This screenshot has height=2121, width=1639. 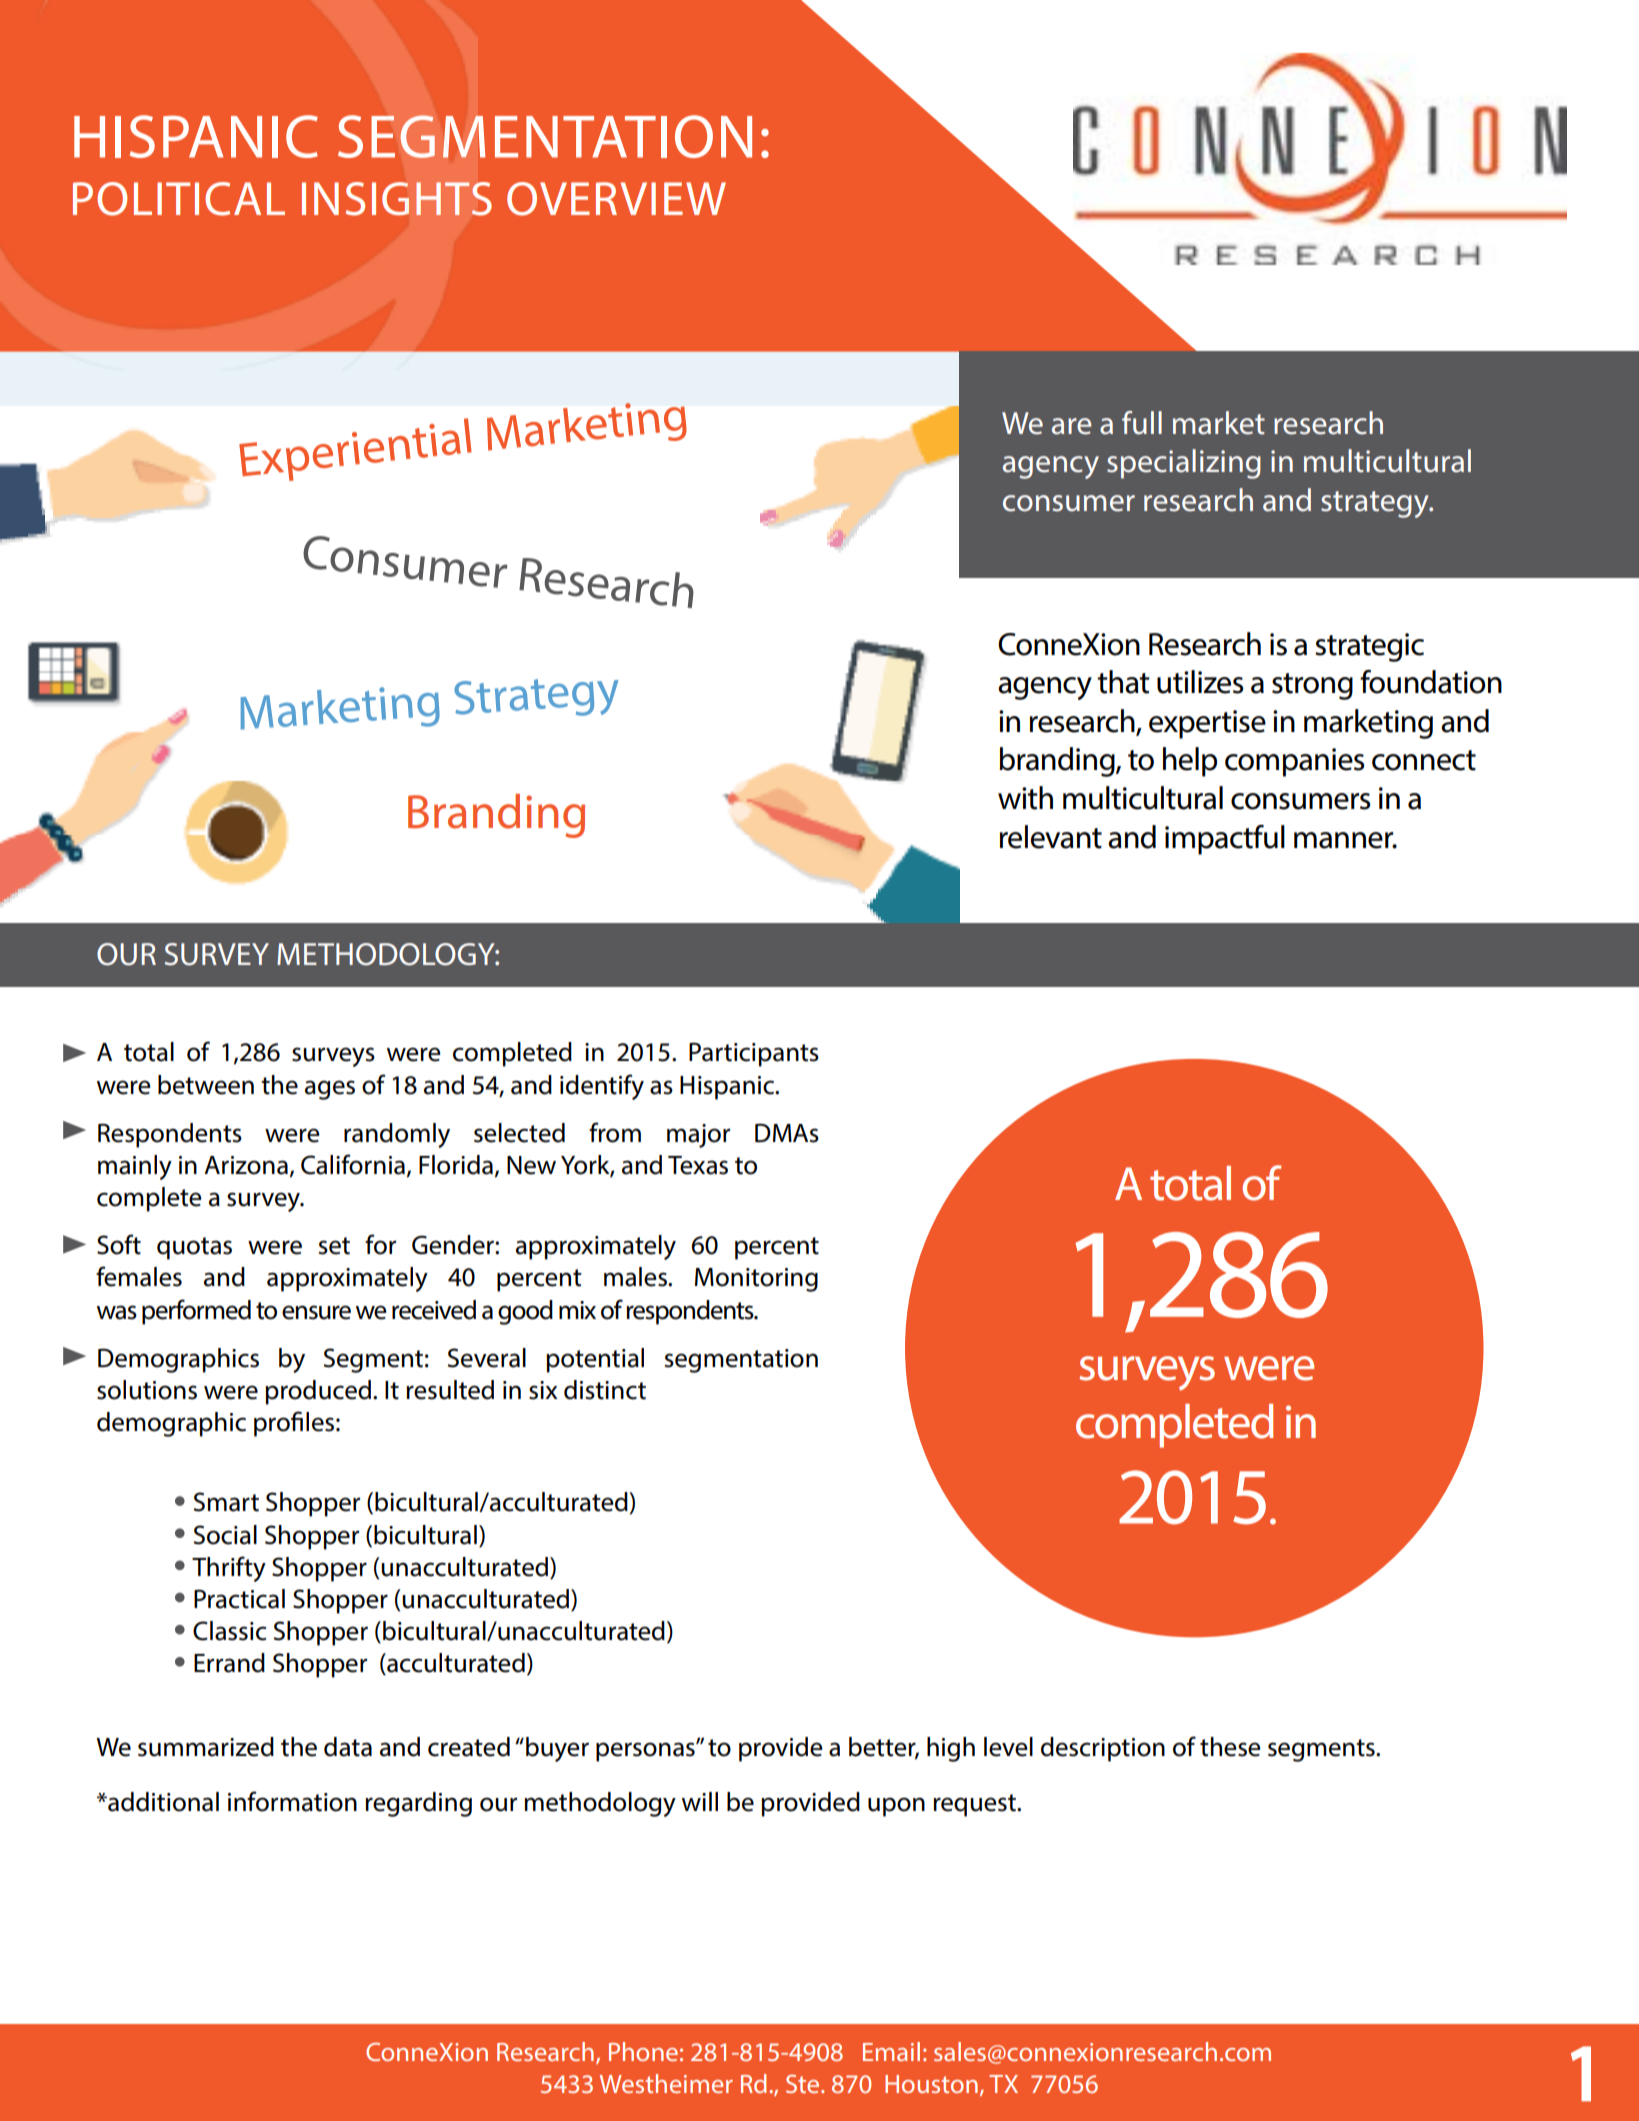 What do you see at coordinates (1230, 1747) in the screenshot?
I see `these` at bounding box center [1230, 1747].
